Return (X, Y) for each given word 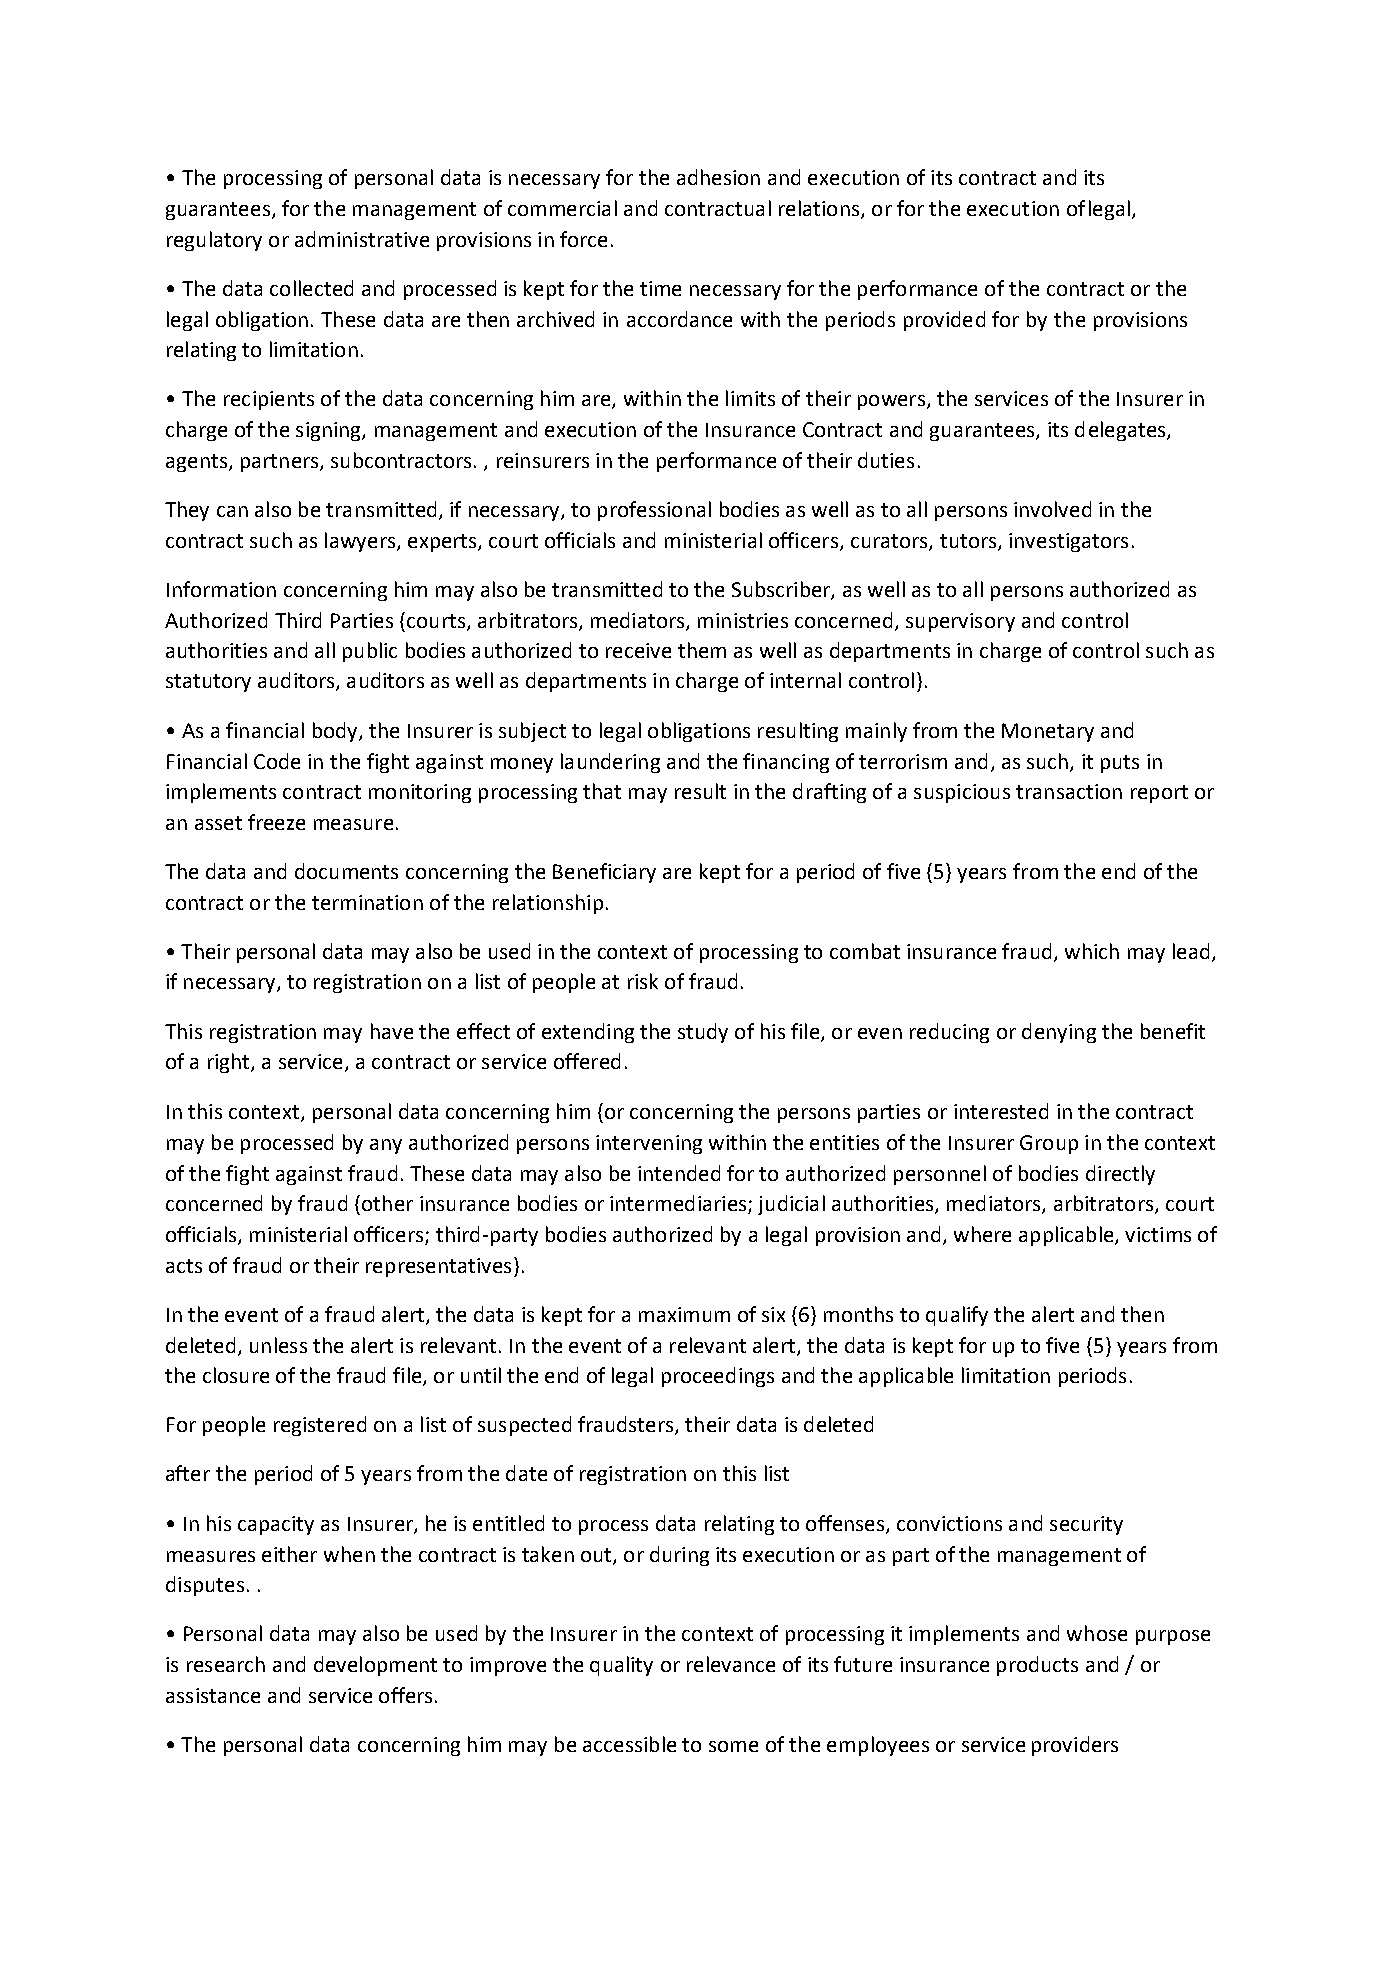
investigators (1068, 542)
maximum (684, 1314)
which (1092, 951)
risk (643, 981)
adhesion (718, 177)
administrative (362, 239)
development (375, 1666)
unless (278, 1345)
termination (367, 902)
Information (221, 589)
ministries (743, 620)
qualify (957, 1316)
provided (944, 321)
